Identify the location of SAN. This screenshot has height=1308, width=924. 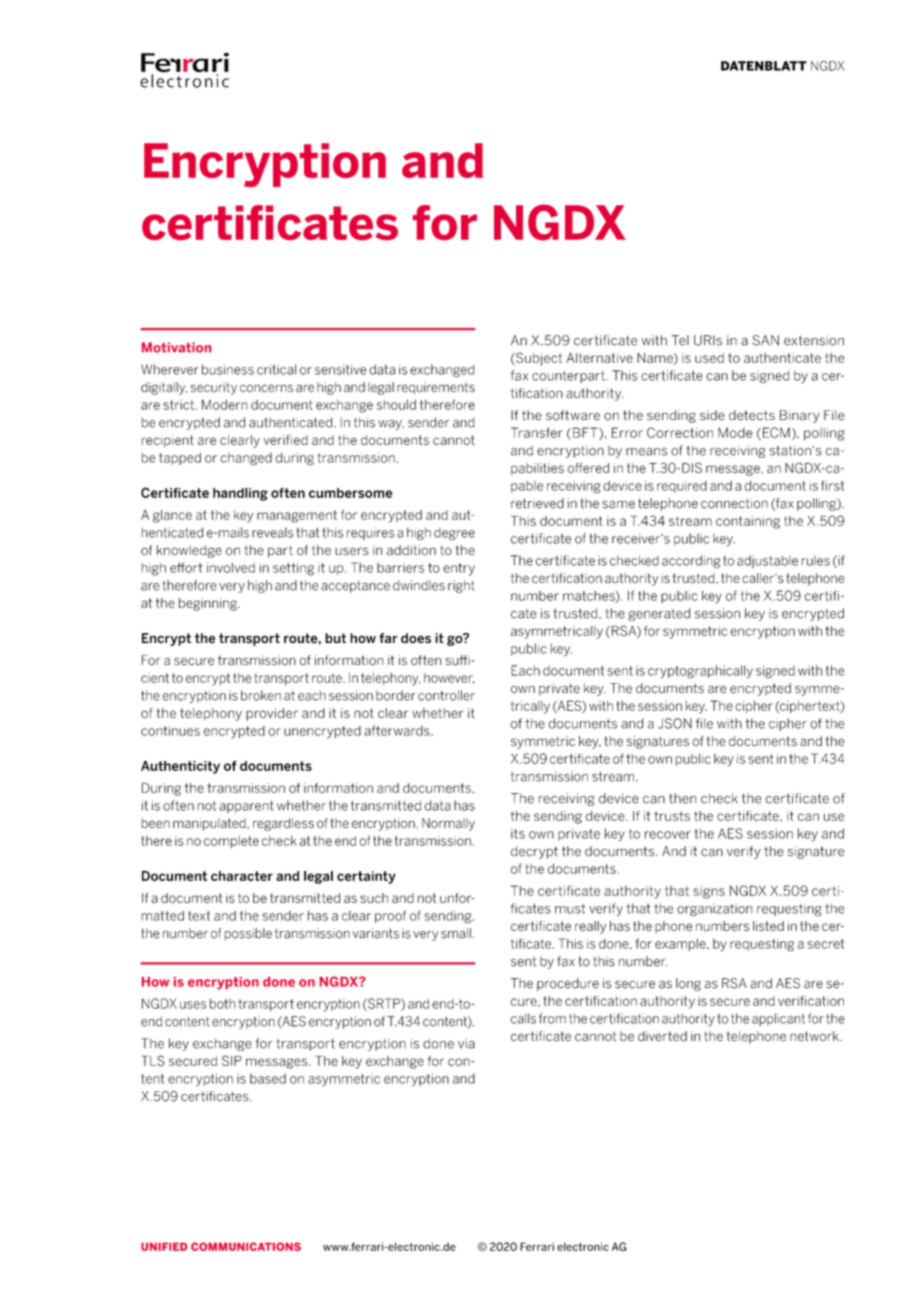
(766, 340).
